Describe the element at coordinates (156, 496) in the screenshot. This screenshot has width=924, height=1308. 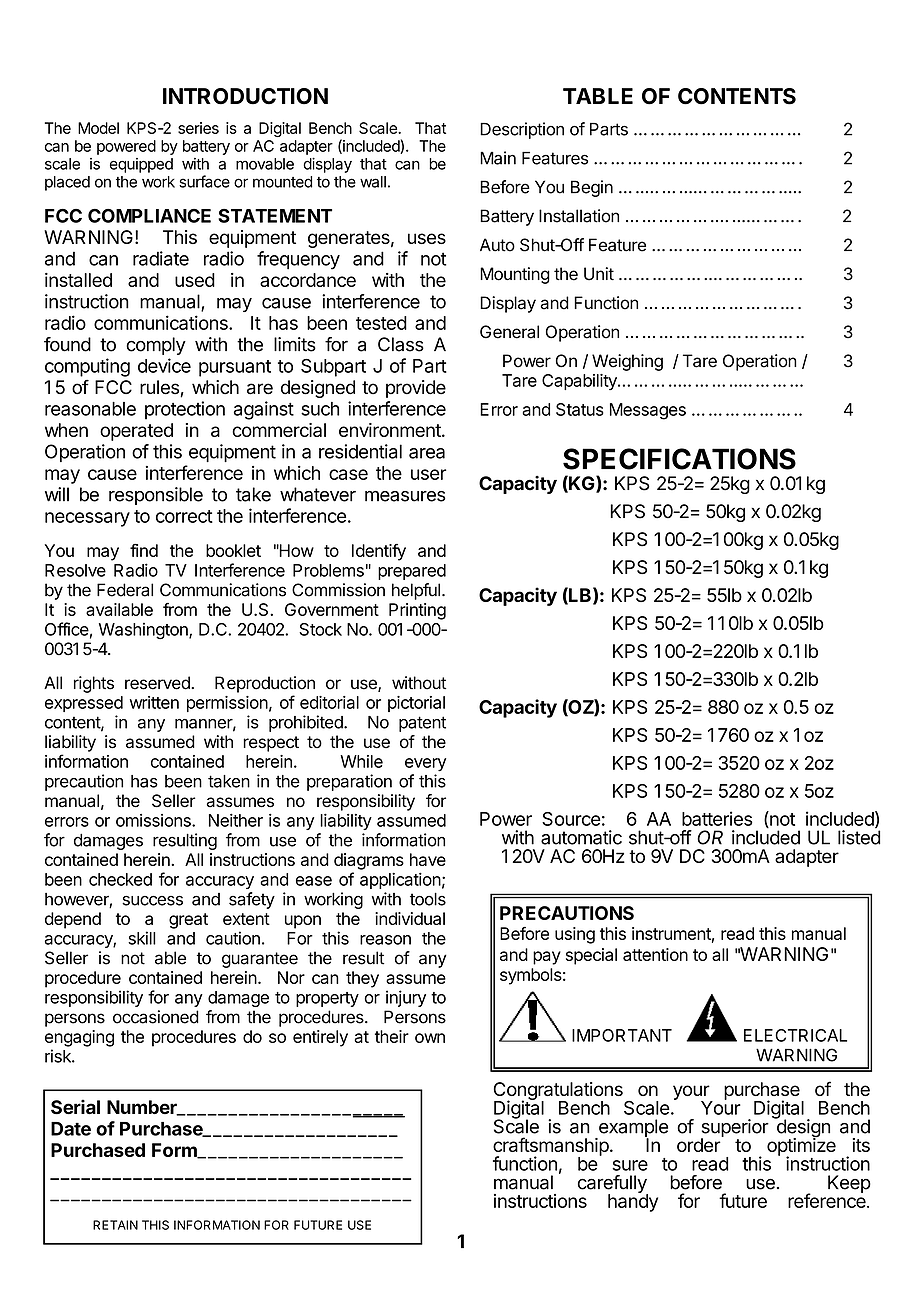
I see `responsible` at that location.
